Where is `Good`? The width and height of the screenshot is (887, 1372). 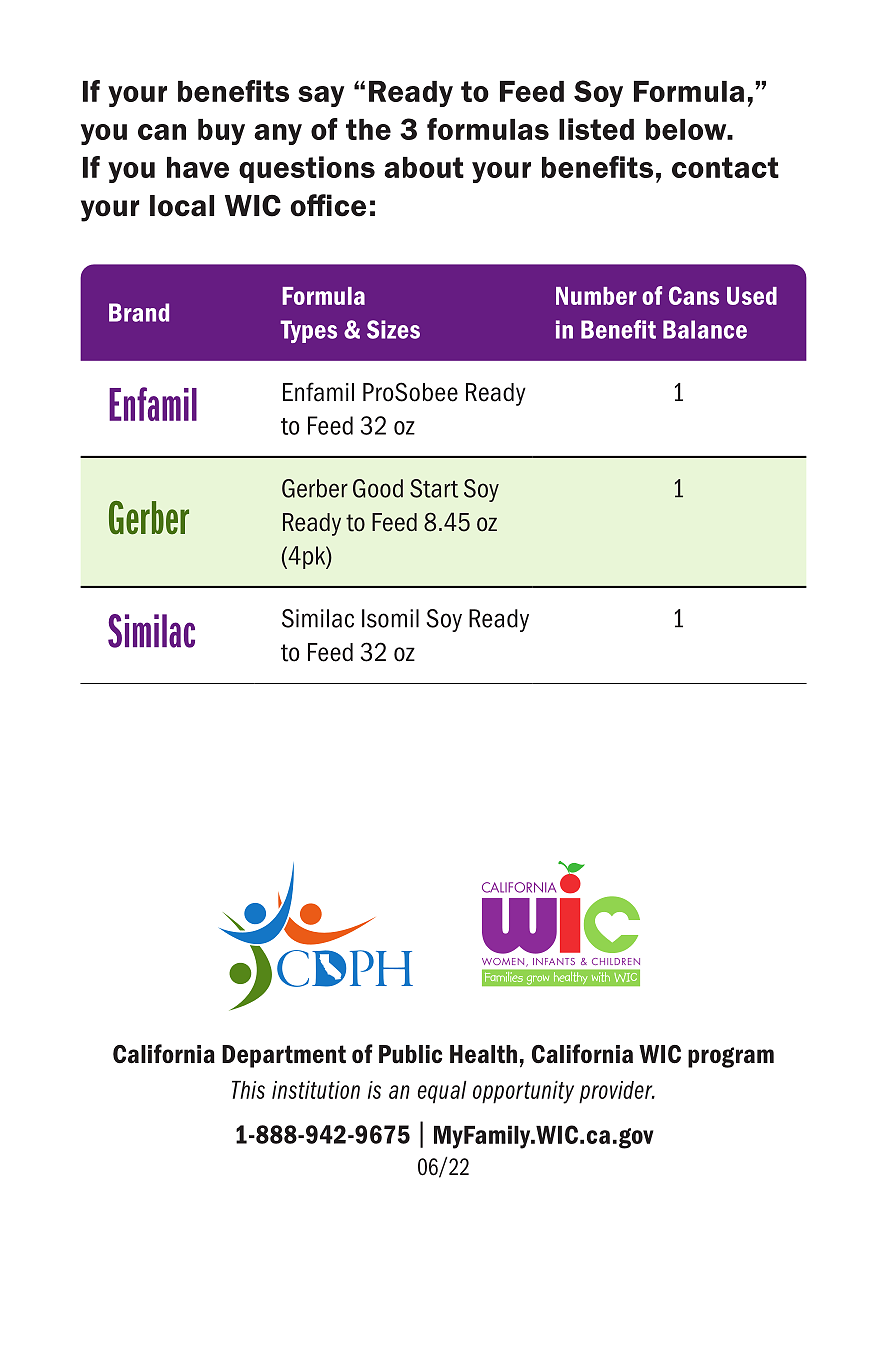 Good is located at coordinates (378, 488).
